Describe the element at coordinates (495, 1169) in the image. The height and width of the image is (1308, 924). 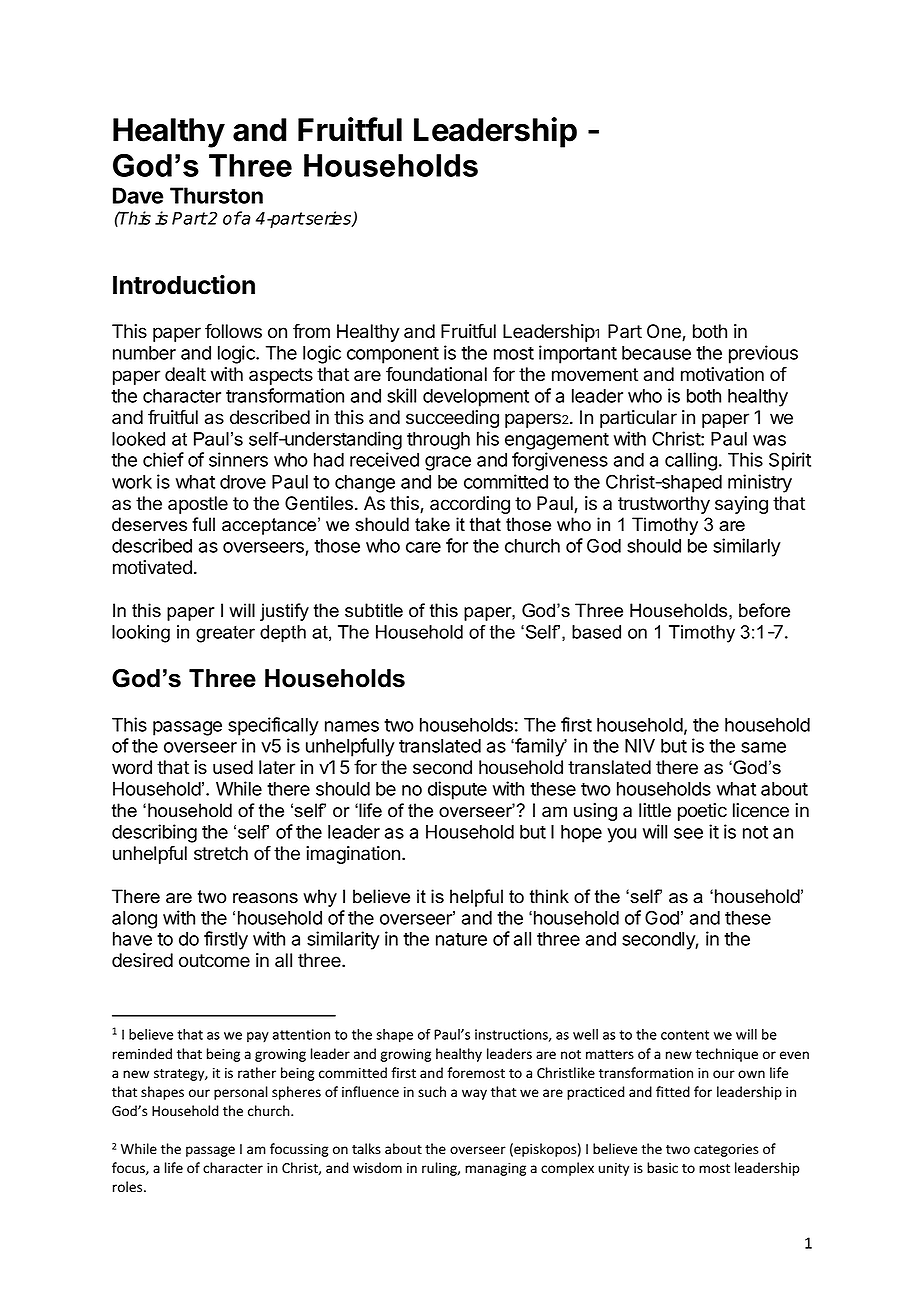
I see `managing` at that location.
